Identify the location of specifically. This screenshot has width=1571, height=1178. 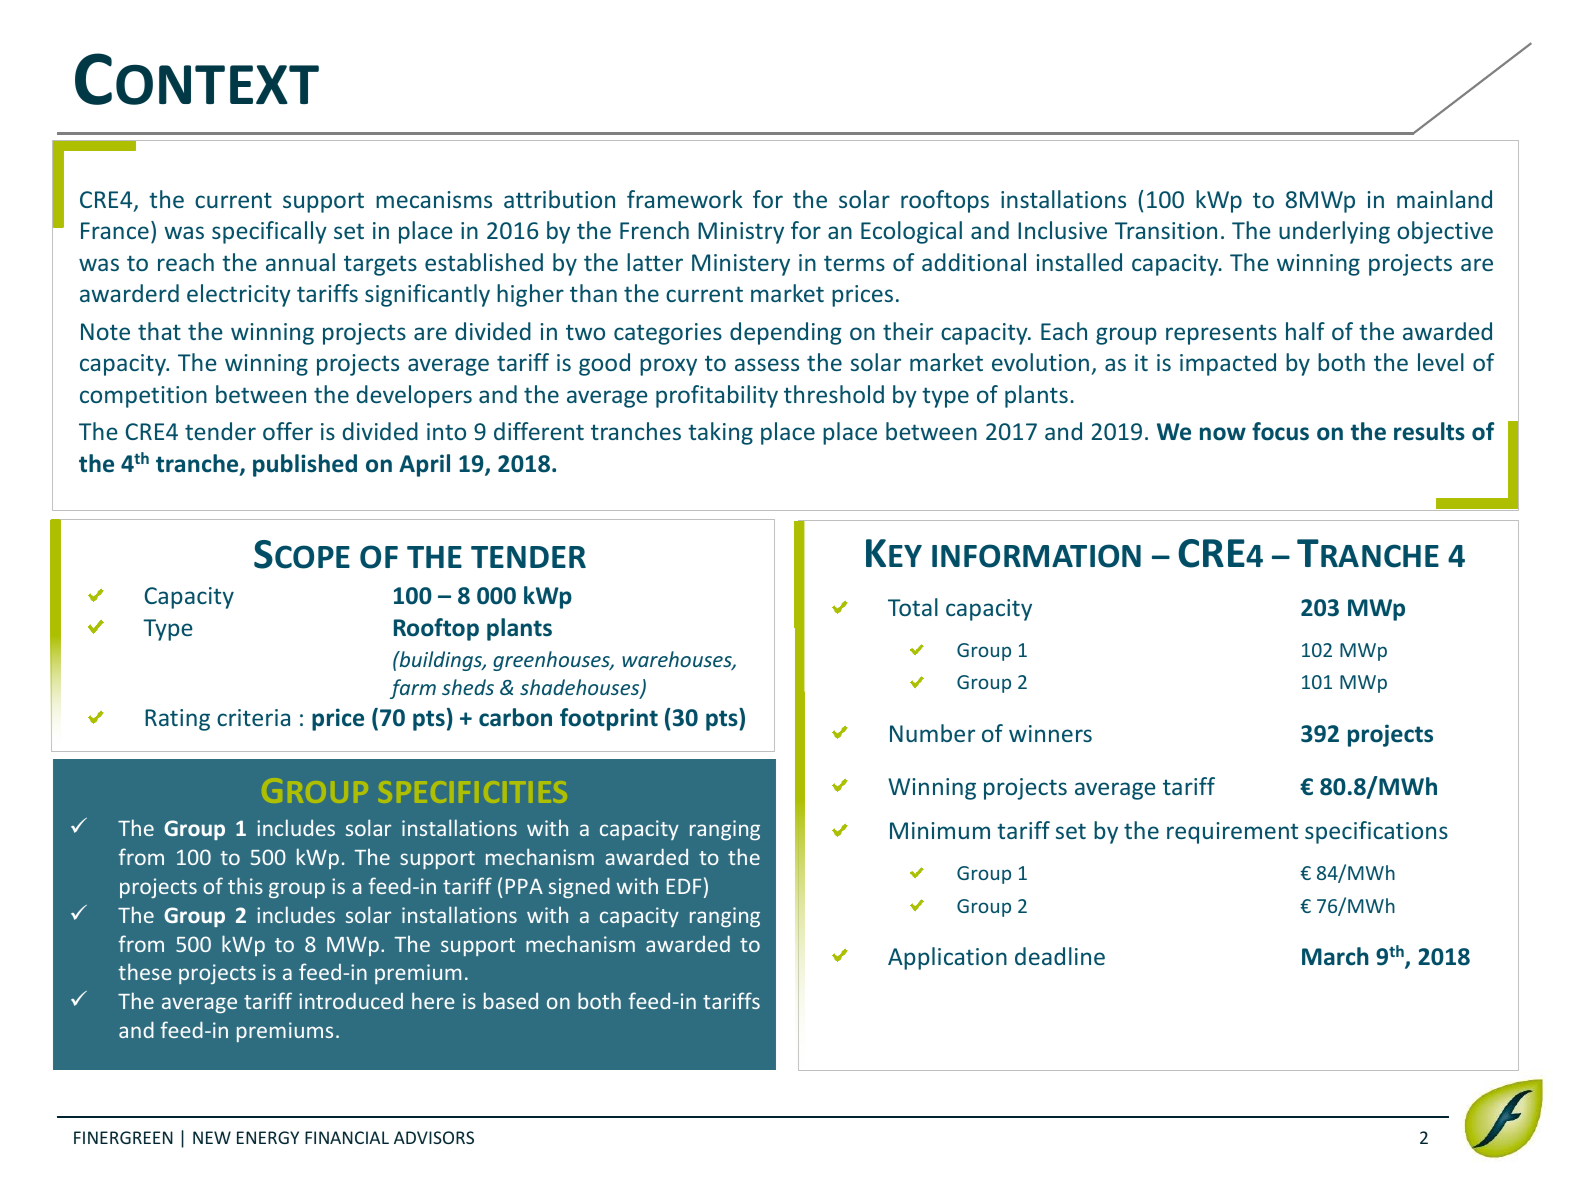
(269, 232).
